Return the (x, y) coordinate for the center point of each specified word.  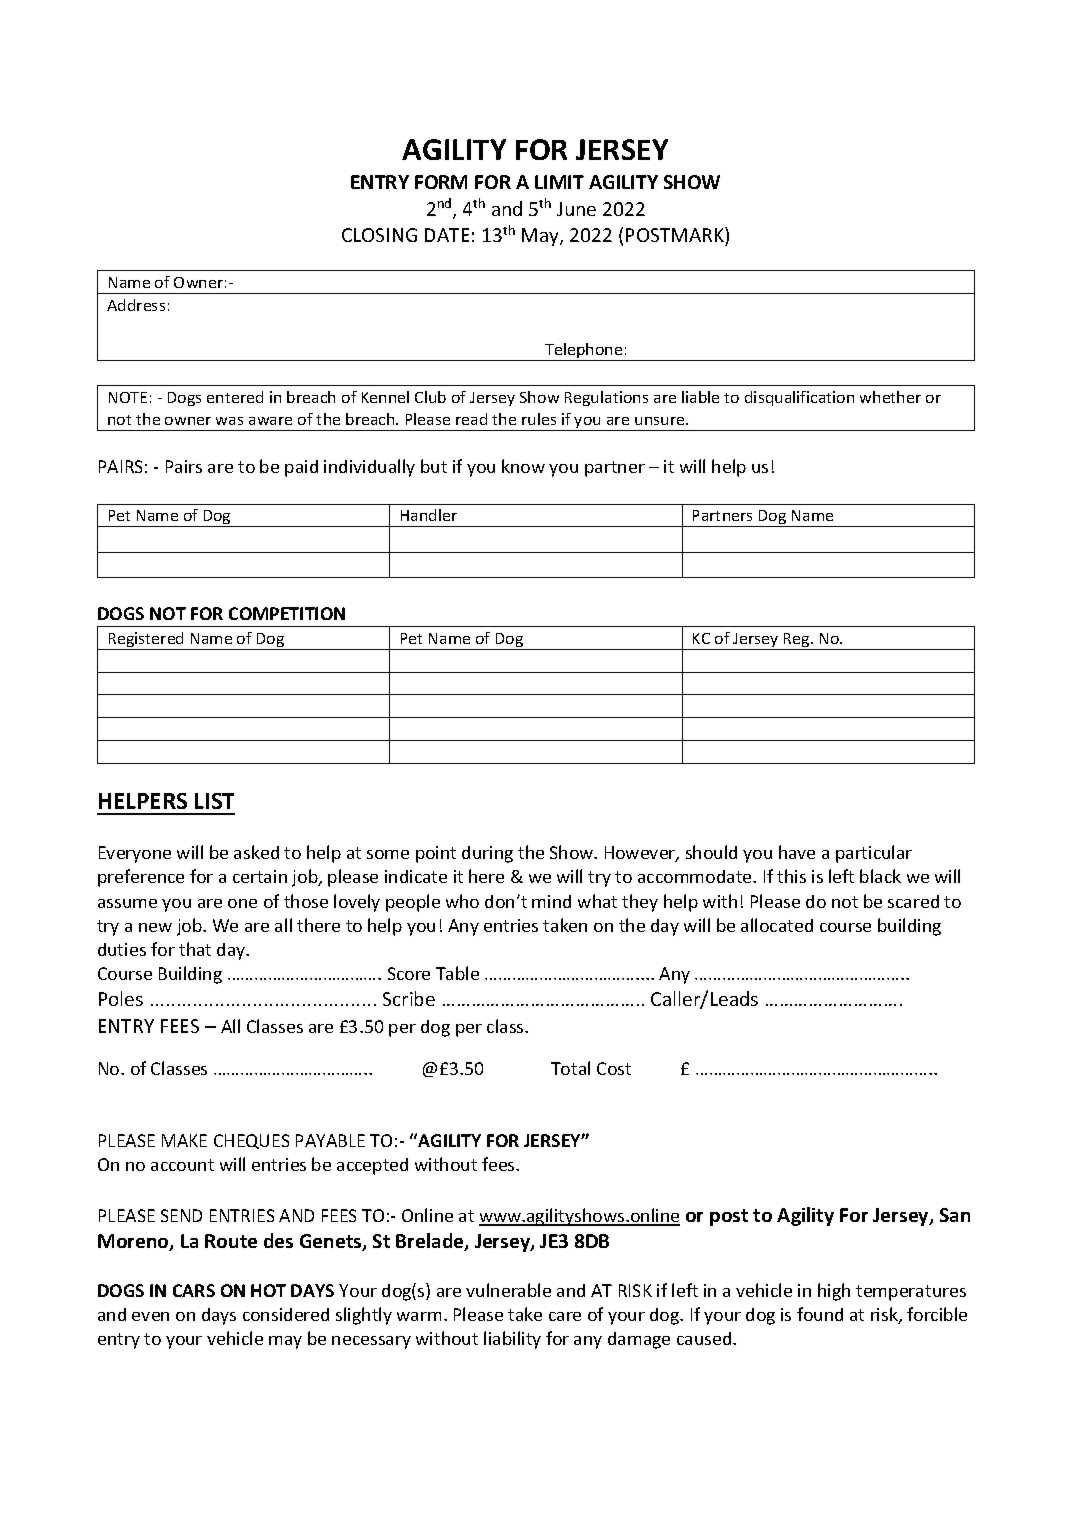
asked (256, 852)
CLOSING (379, 235)
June (576, 209)
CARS (194, 1290)
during (487, 854)
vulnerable (508, 1290)
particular (874, 854)
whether (890, 397)
